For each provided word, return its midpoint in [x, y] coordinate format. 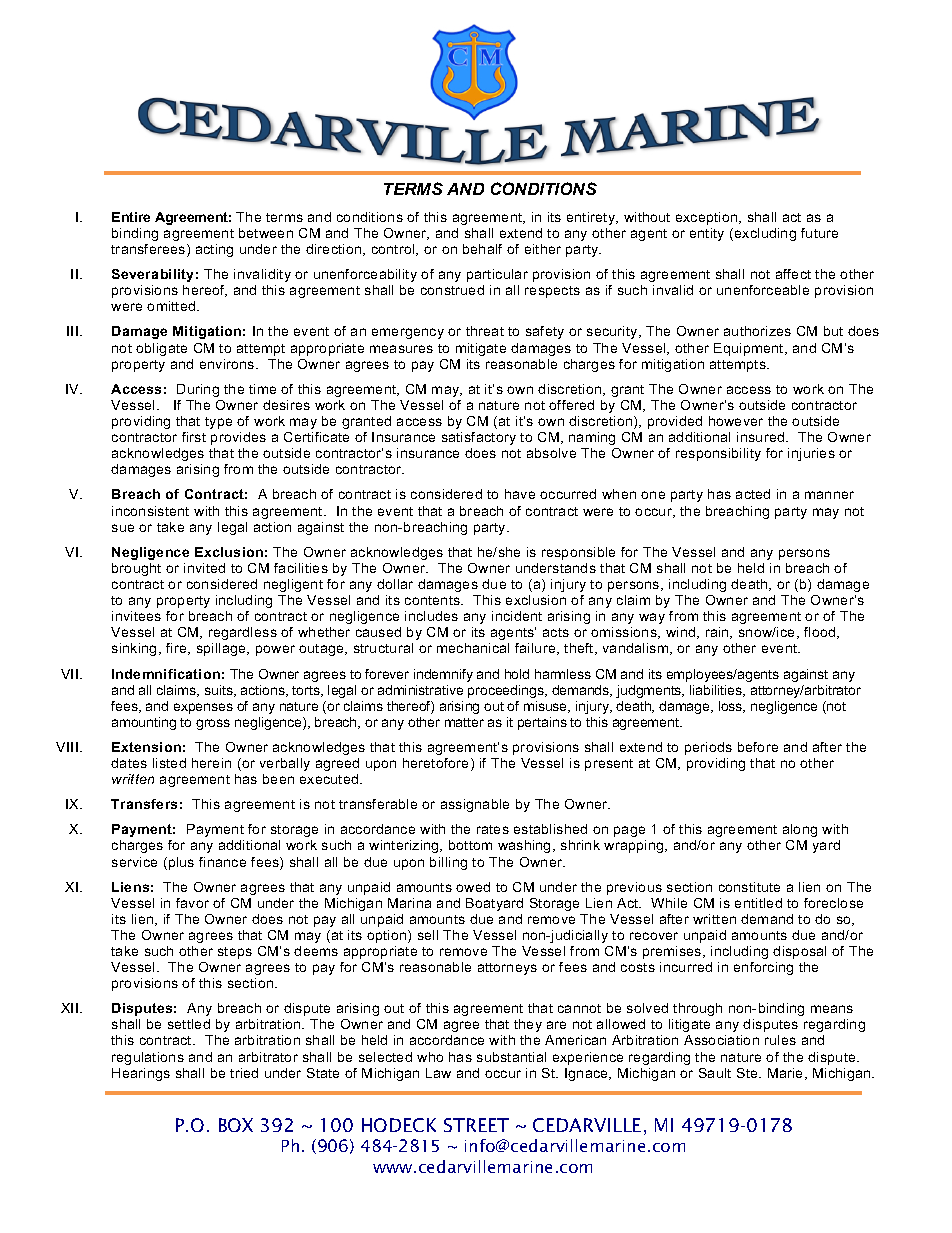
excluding [765, 234]
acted [753, 494]
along [800, 830]
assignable [475, 805]
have [520, 494]
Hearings [141, 1074]
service [134, 862]
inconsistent [150, 511]
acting [214, 250]
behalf [482, 249]
